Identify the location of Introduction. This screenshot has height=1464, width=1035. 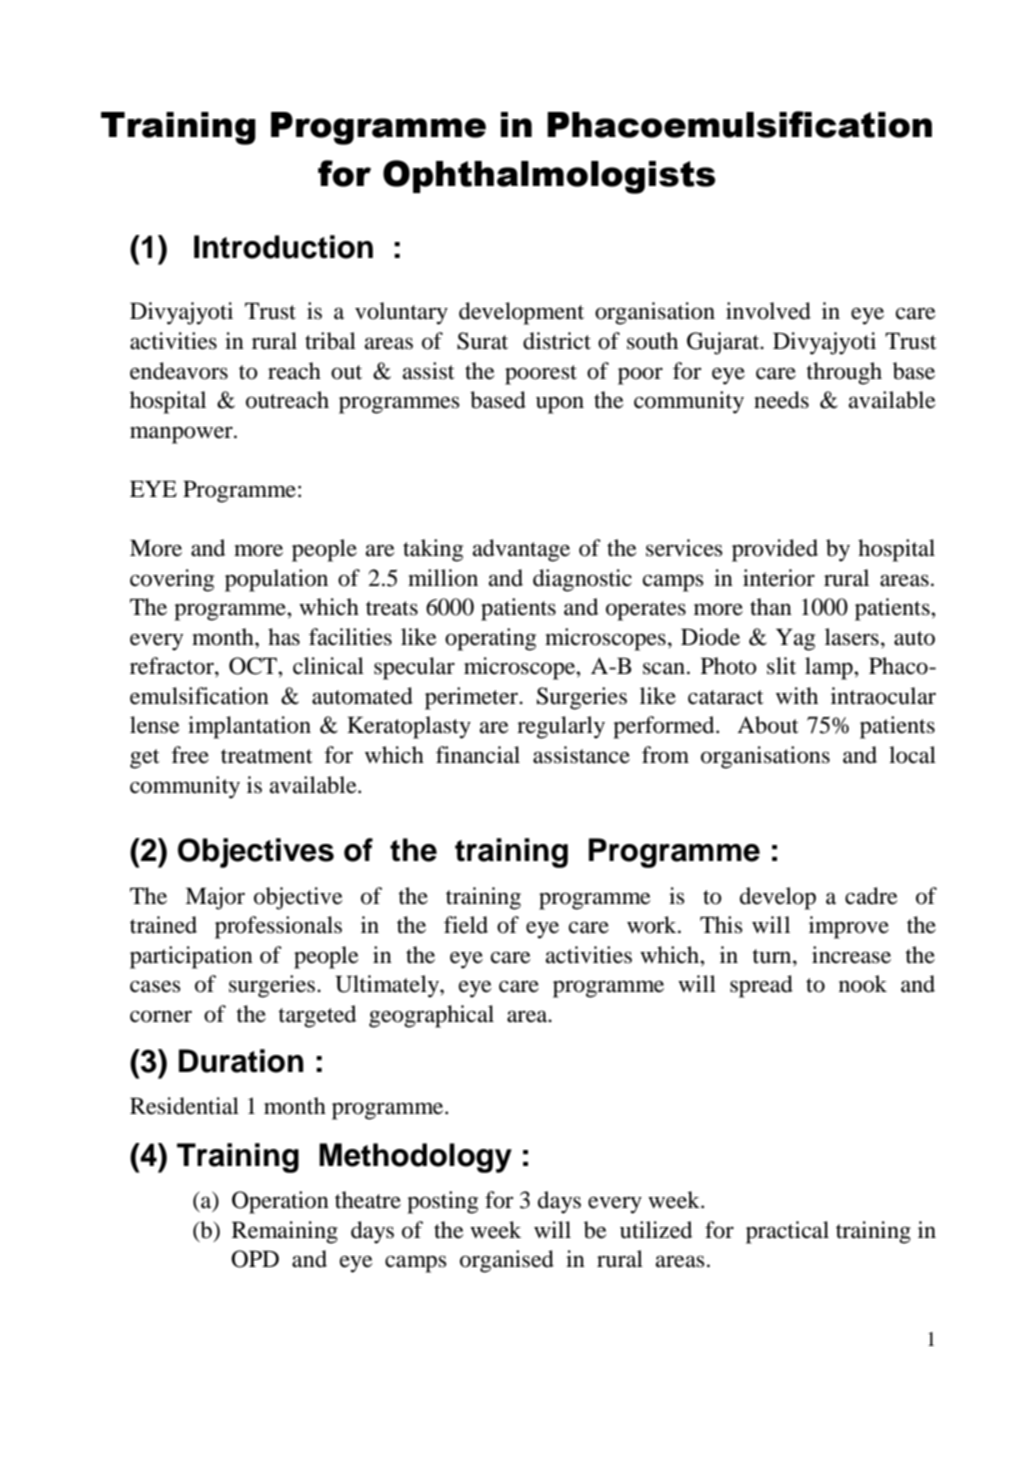
(283, 247).
